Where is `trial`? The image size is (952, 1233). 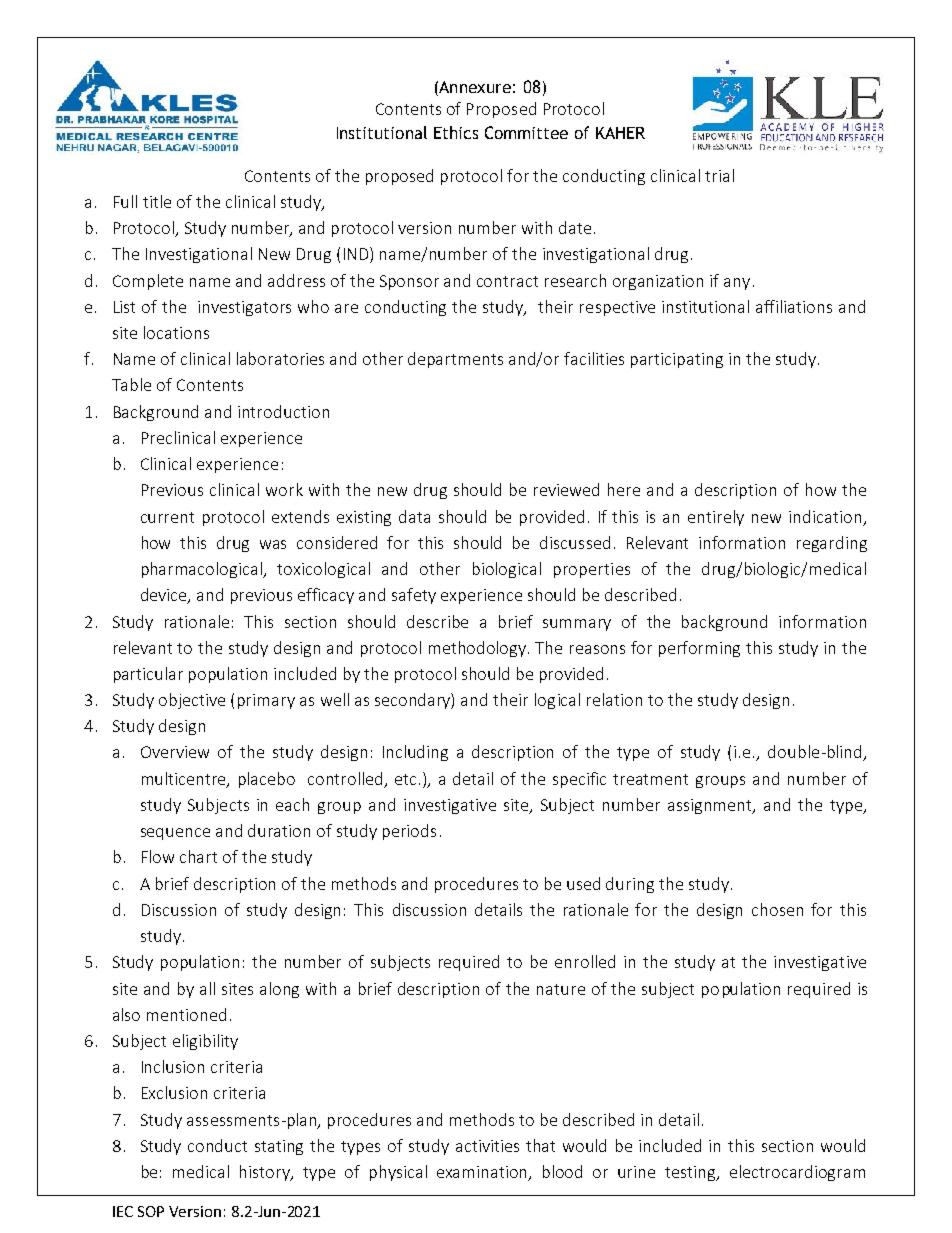
trial is located at coordinates (719, 175).
